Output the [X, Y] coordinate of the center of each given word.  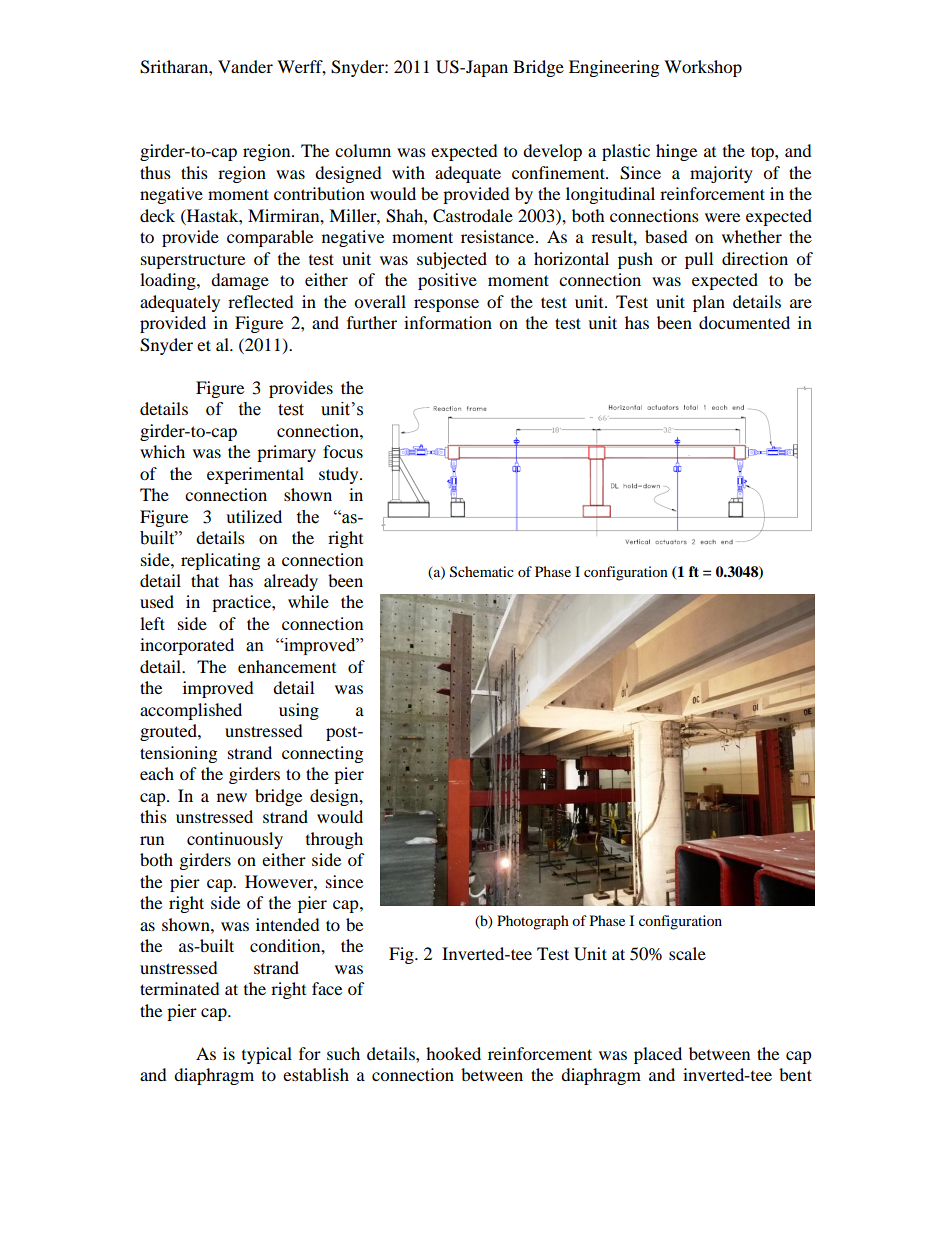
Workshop [703, 68]
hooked [453, 1053]
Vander [245, 66]
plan [709, 303]
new [232, 797]
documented [744, 322]
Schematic [482, 572]
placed [658, 1055]
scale [687, 953]
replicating [220, 561]
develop [552, 152]
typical [267, 1055]
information [448, 322]
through [334, 840]
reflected [261, 301]
